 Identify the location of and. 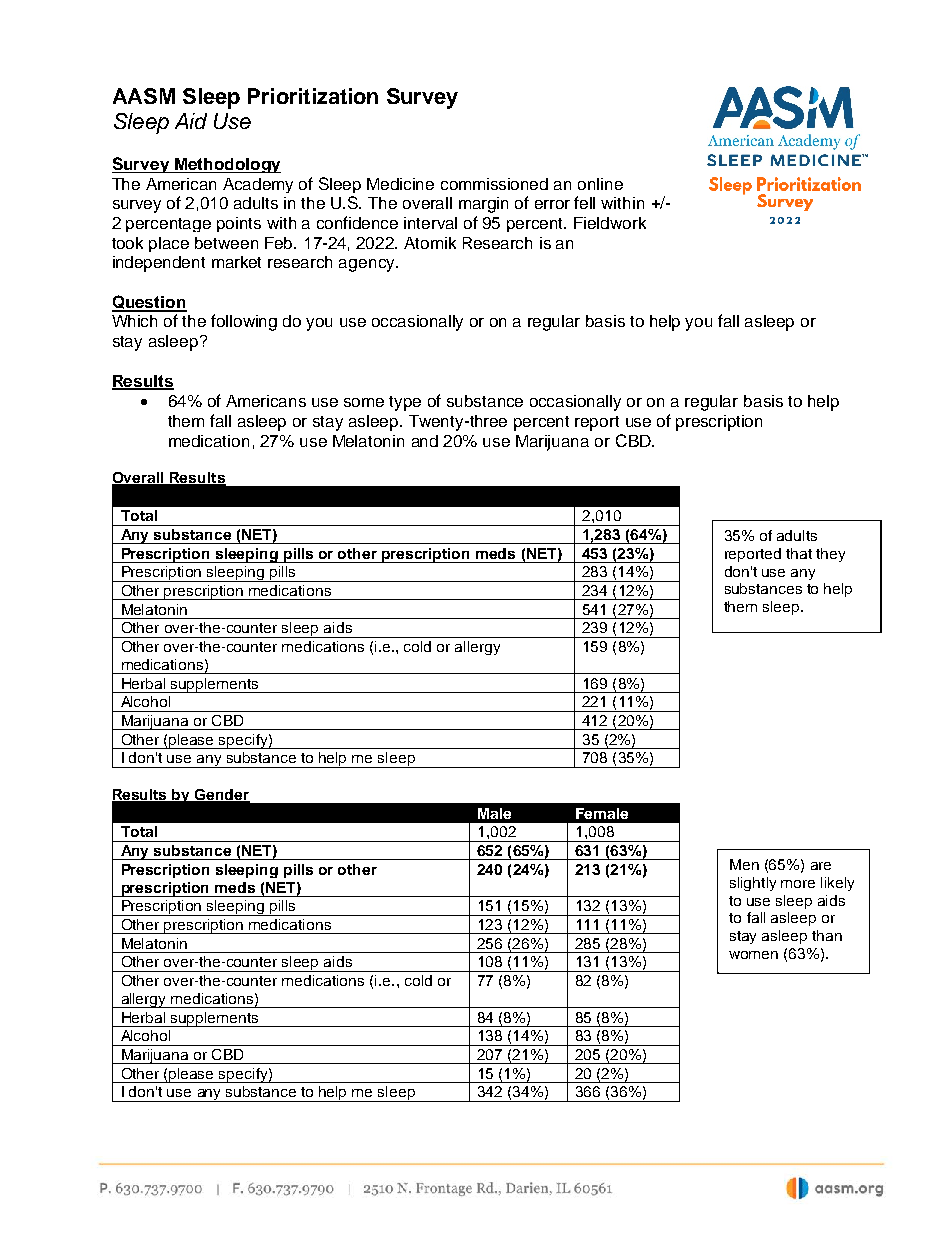
(425, 441).
